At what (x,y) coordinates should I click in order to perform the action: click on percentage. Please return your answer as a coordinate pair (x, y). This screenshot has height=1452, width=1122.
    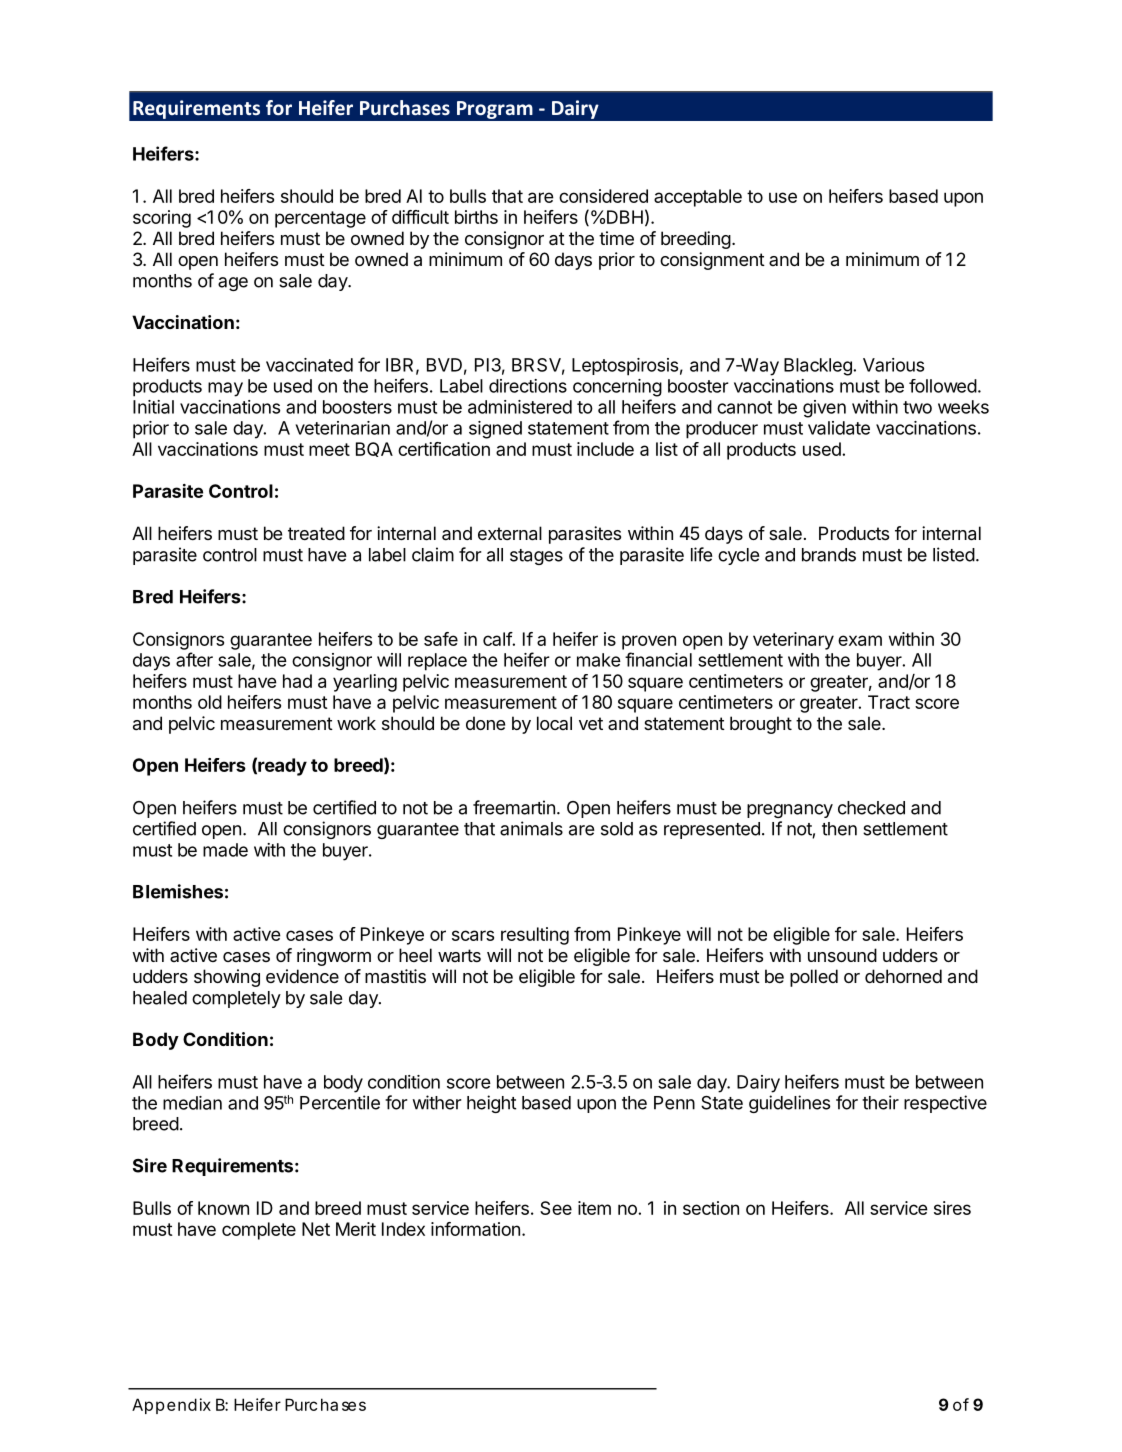
    Looking at the image, I should click on (320, 219).
